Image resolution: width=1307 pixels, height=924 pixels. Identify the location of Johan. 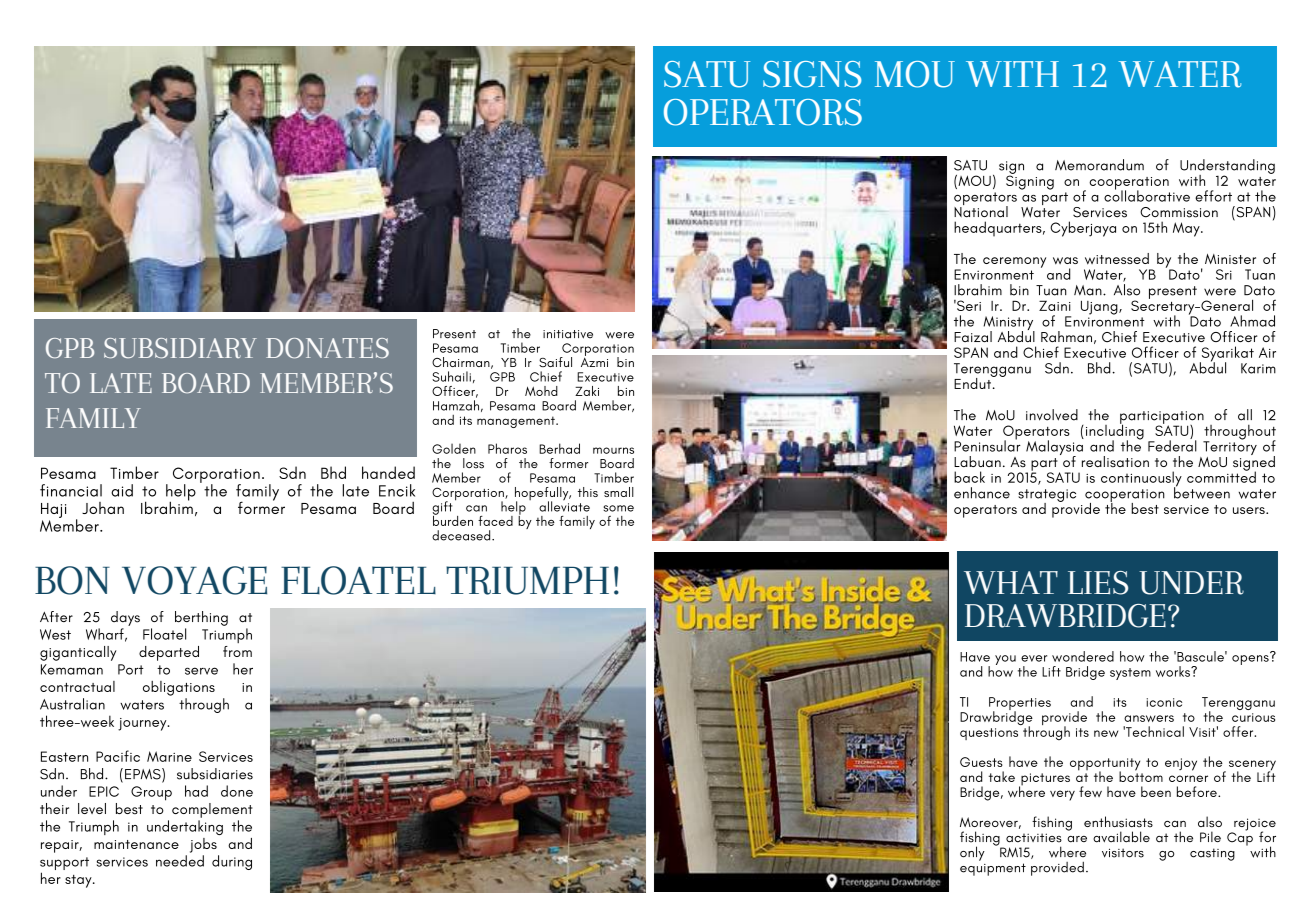
(103, 508).
